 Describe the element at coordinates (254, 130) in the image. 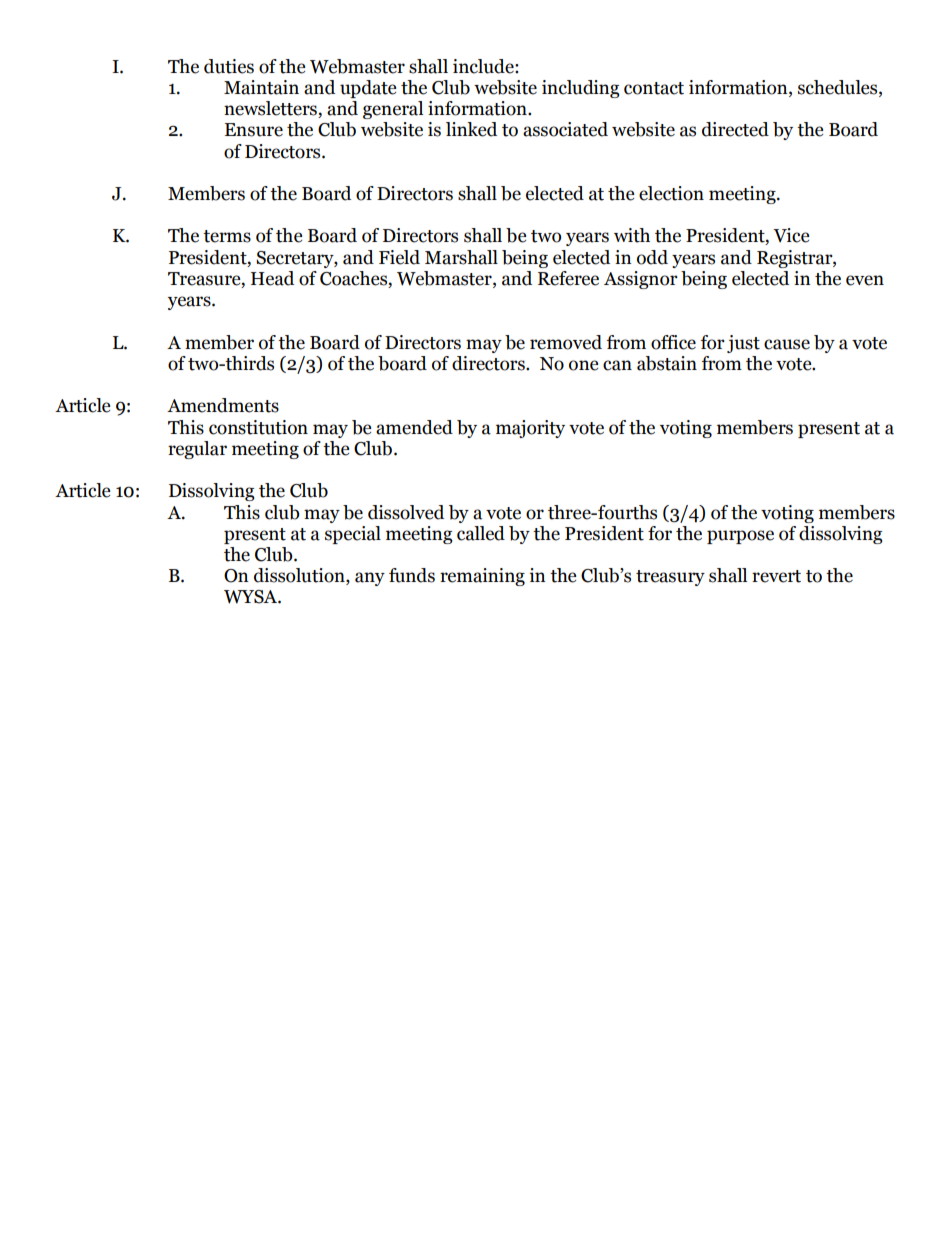

I see `Ensure` at that location.
